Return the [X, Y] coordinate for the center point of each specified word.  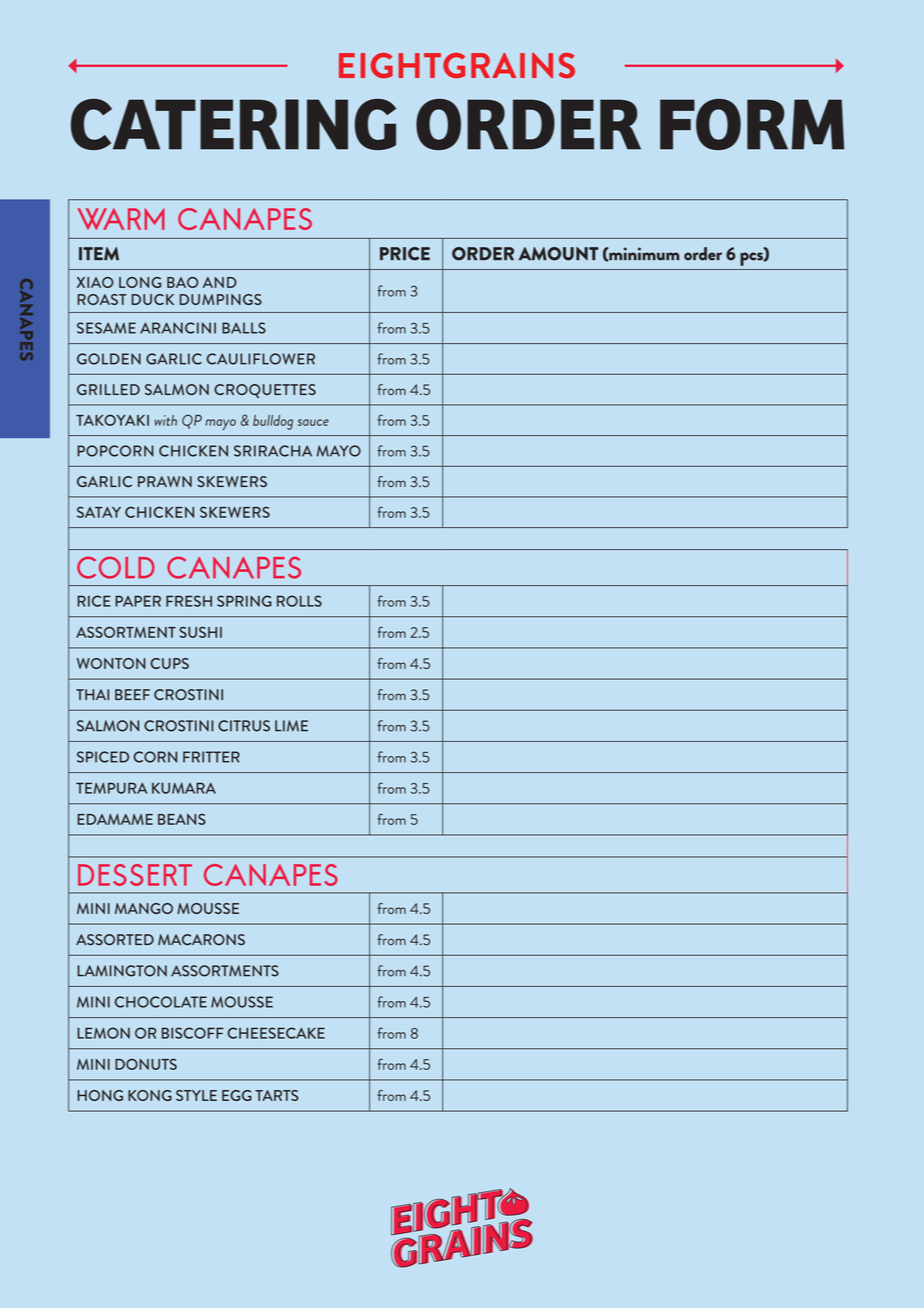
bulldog [273, 422]
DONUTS [146, 1064]
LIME [291, 726]
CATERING [233, 124]
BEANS [182, 819]
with [165, 420]
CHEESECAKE [276, 1033]
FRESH [189, 601]
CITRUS [244, 726]
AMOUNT [559, 254]
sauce [313, 422]
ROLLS [299, 601]
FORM [752, 124]
